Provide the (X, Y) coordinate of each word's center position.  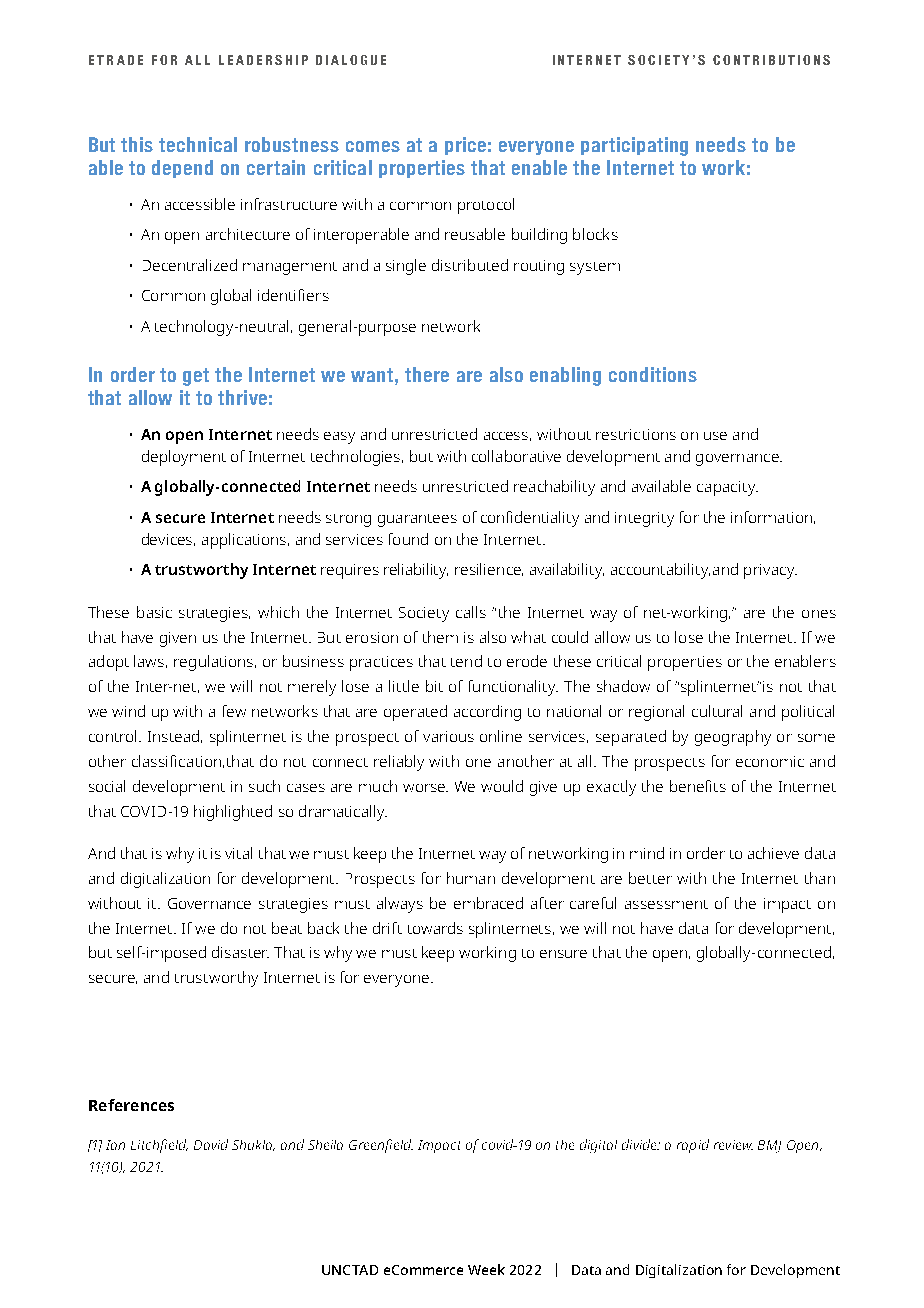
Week (486, 1269)
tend (466, 661)
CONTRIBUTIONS (771, 60)
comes (373, 146)
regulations (215, 663)
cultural (717, 711)
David (211, 1144)
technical (198, 144)
